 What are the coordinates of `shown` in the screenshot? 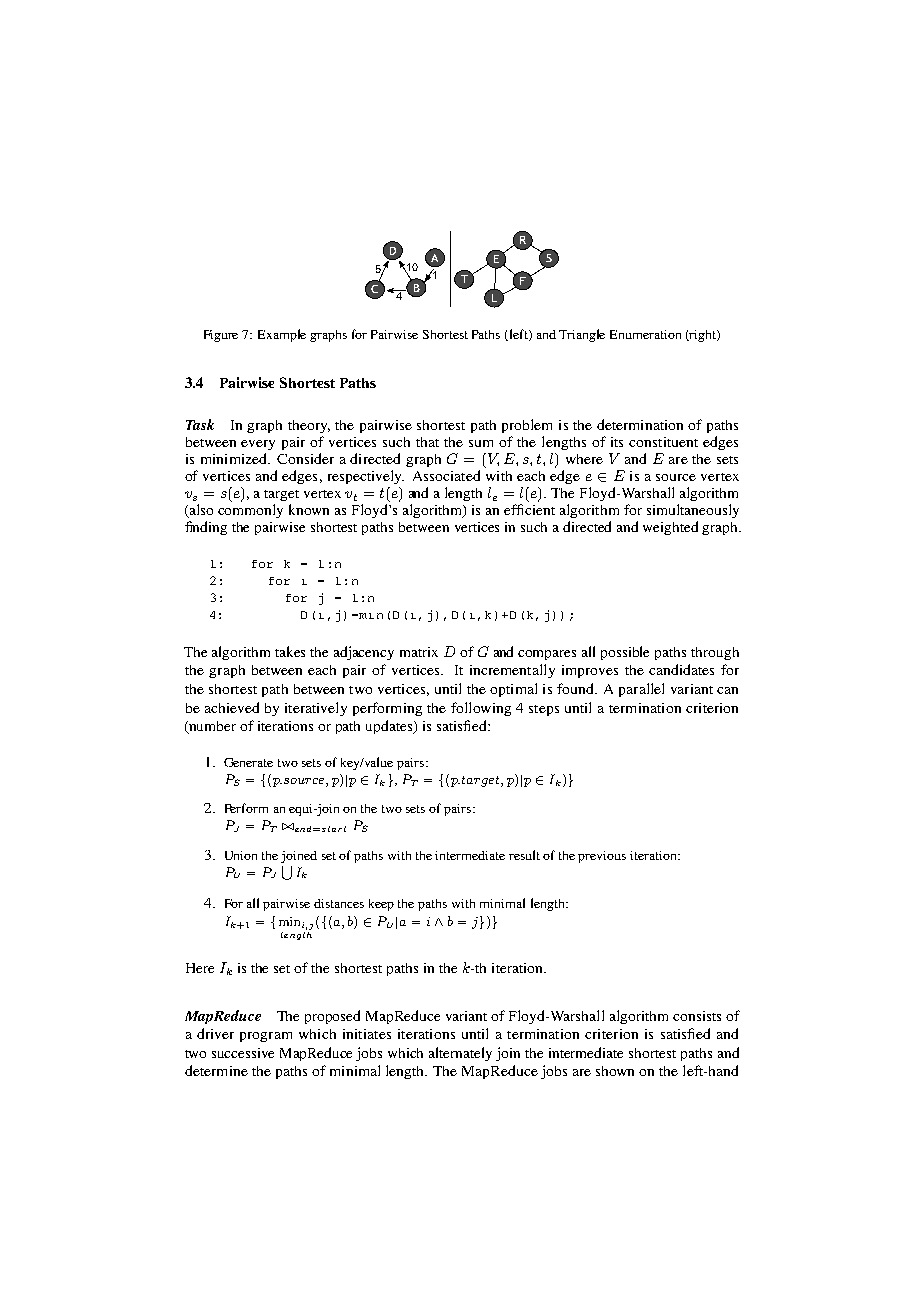 It's located at (615, 1071).
